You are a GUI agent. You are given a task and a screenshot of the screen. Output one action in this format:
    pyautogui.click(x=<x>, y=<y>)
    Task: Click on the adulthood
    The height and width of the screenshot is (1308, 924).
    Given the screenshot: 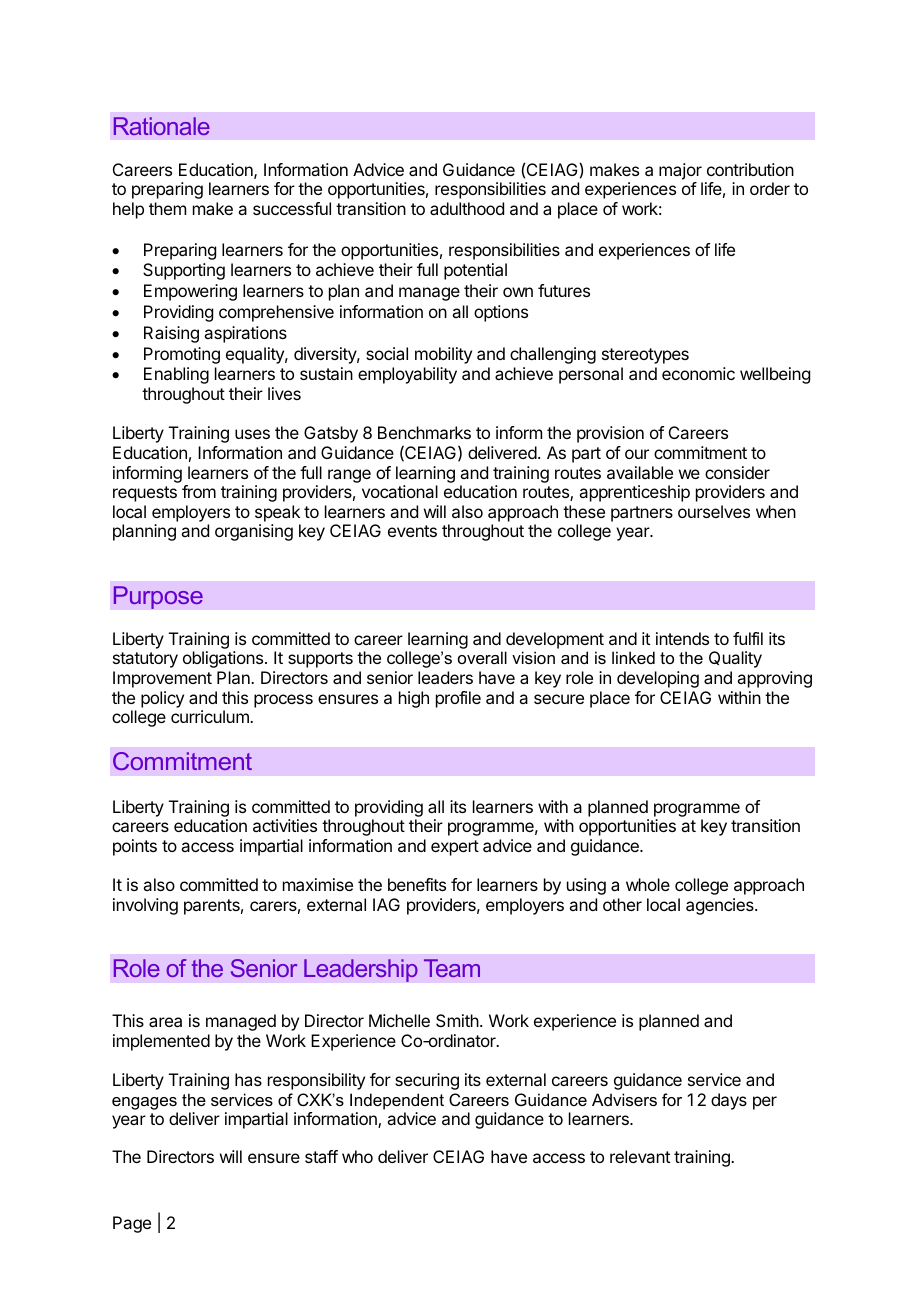 What is the action you would take?
    pyautogui.click(x=467, y=208)
